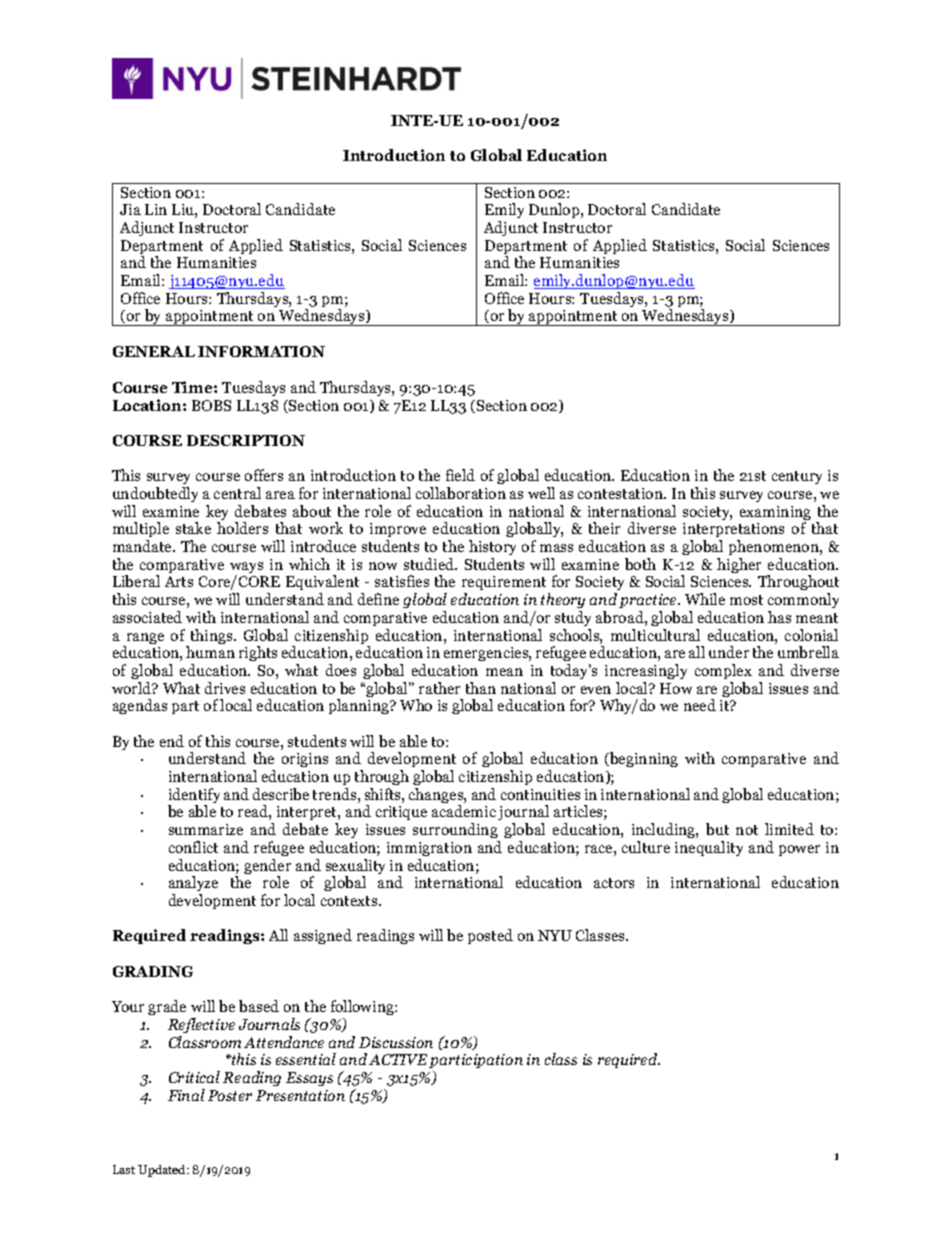 The image size is (952, 1233). I want to click on complex, so click(723, 671).
